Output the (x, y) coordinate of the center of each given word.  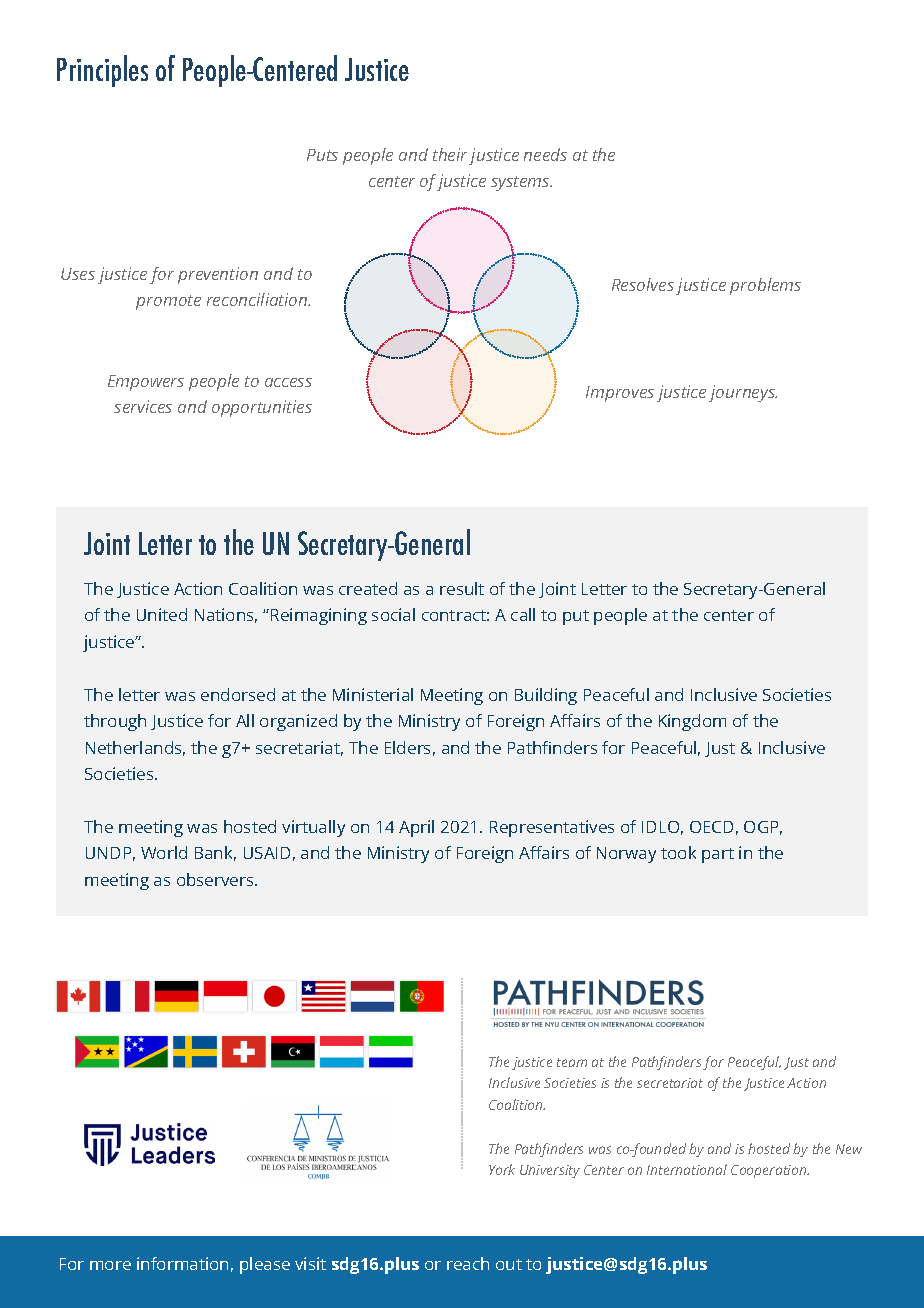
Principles (102, 71)
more (110, 1265)
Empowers (146, 383)
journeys (743, 393)
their (450, 154)
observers (216, 879)
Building (546, 696)
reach (468, 1263)
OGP (763, 828)
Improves (620, 394)
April (416, 828)
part (718, 855)
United (162, 614)
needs (545, 154)
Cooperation (770, 1171)
